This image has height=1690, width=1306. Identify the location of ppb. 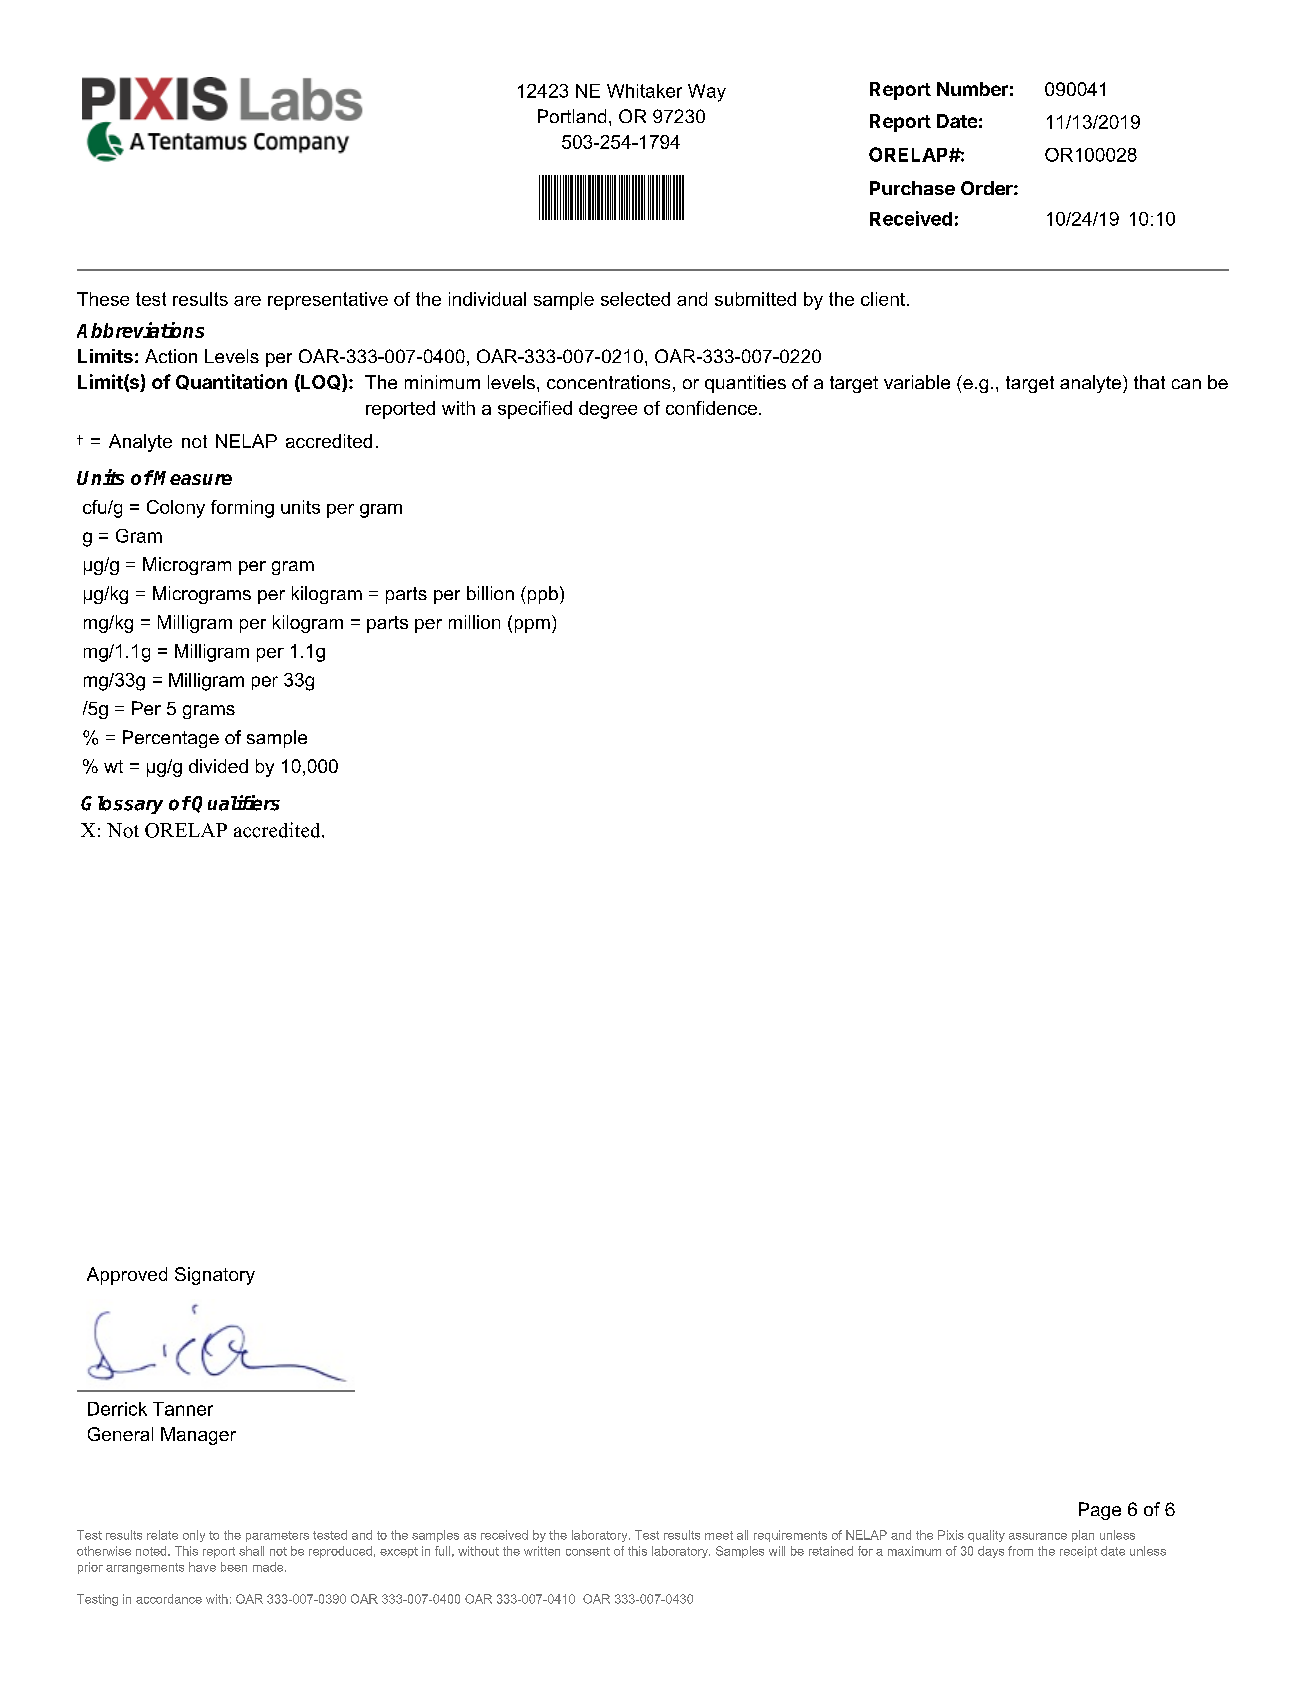
(541, 595).
